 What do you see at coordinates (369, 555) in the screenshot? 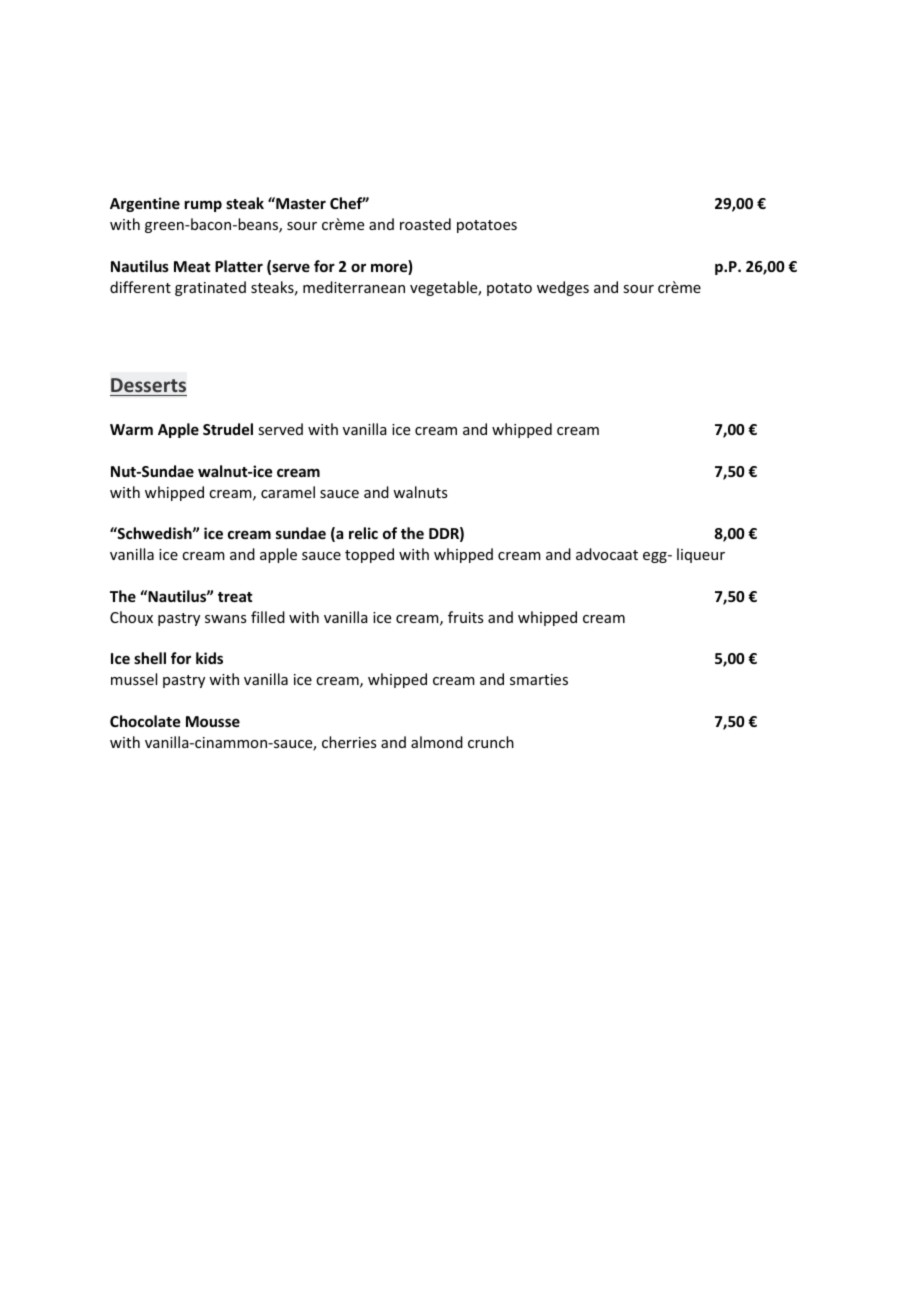
I see `topped` at bounding box center [369, 555].
